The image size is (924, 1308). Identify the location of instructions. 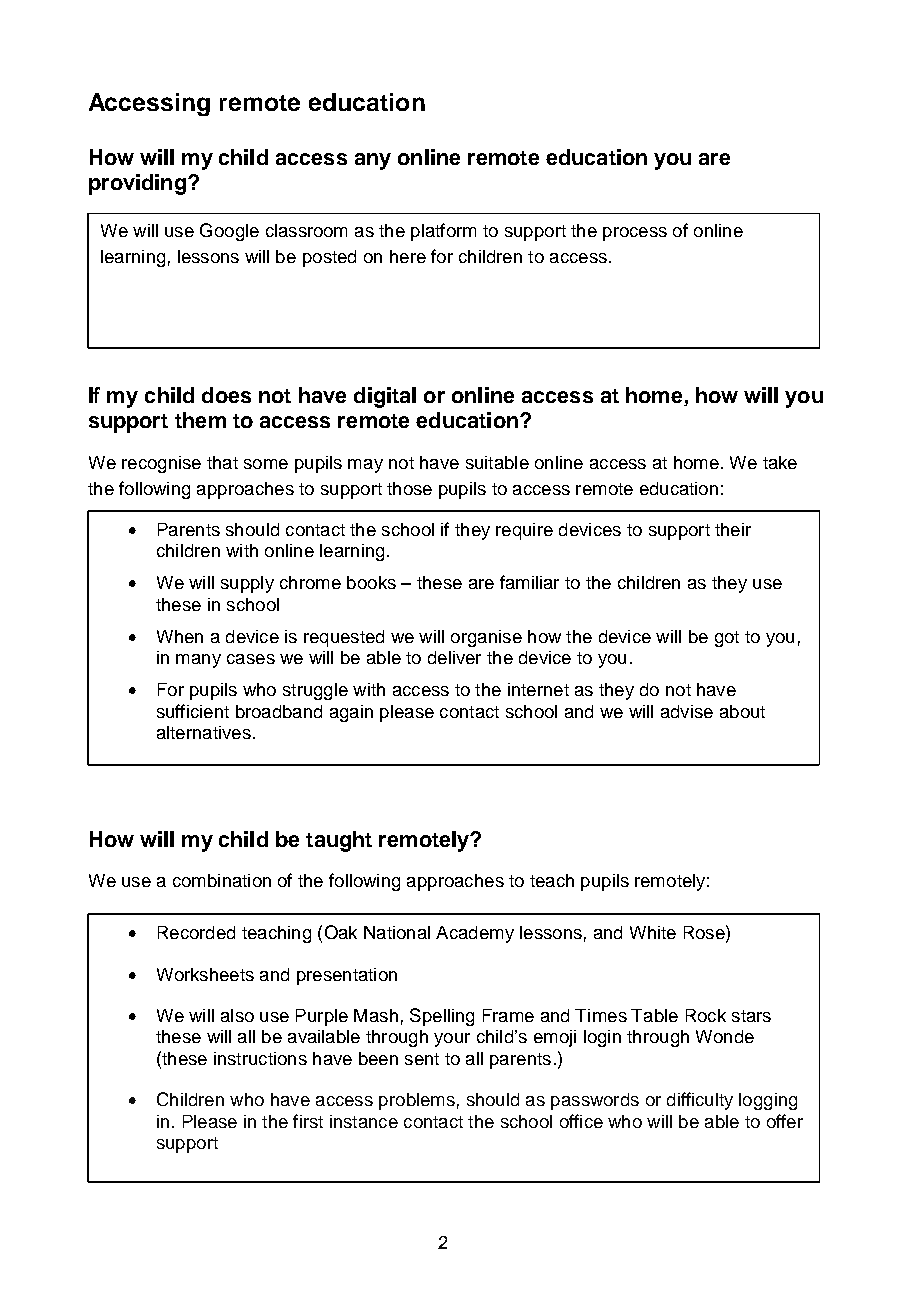
(260, 1058).
